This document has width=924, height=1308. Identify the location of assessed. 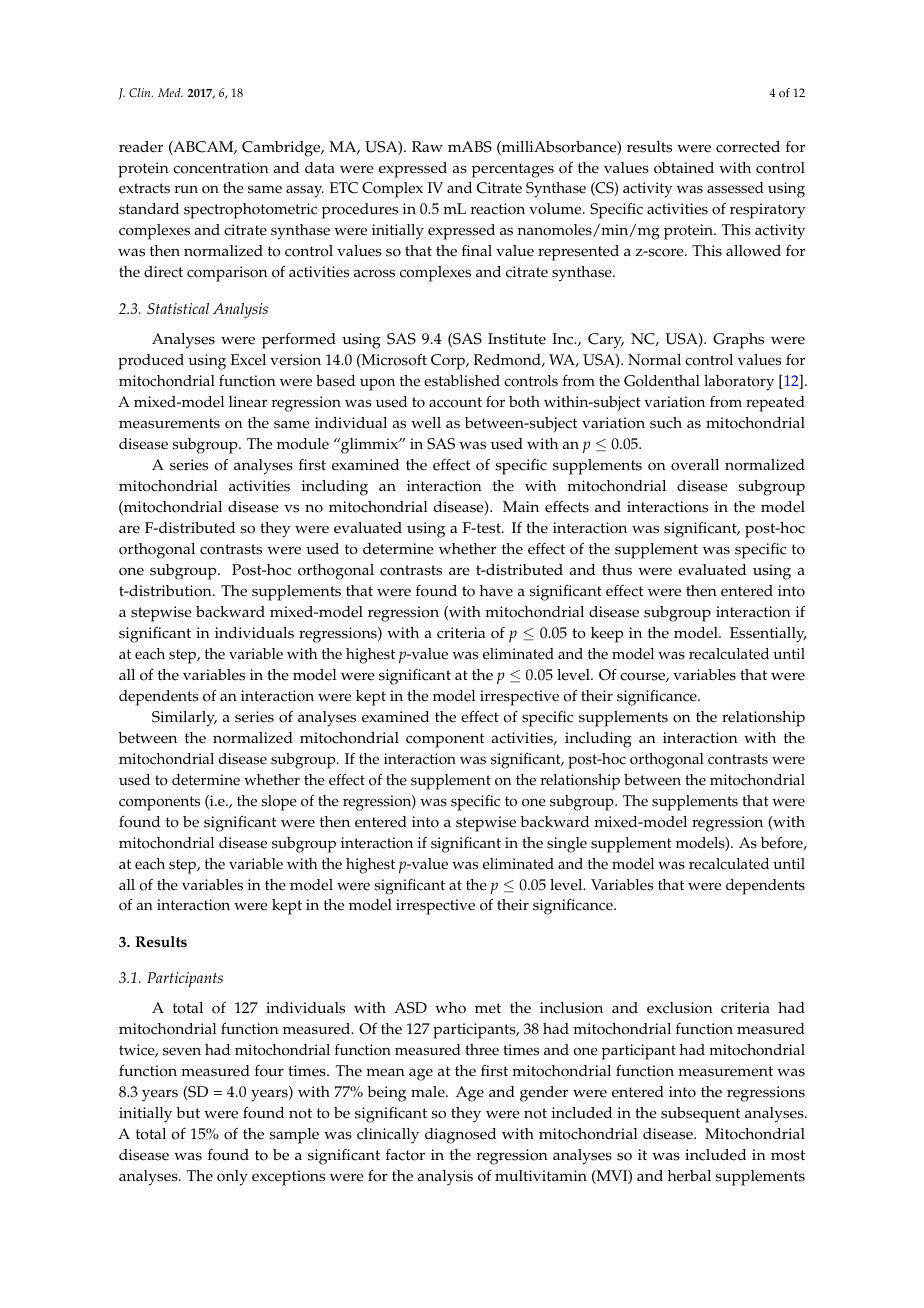
(735, 188).
